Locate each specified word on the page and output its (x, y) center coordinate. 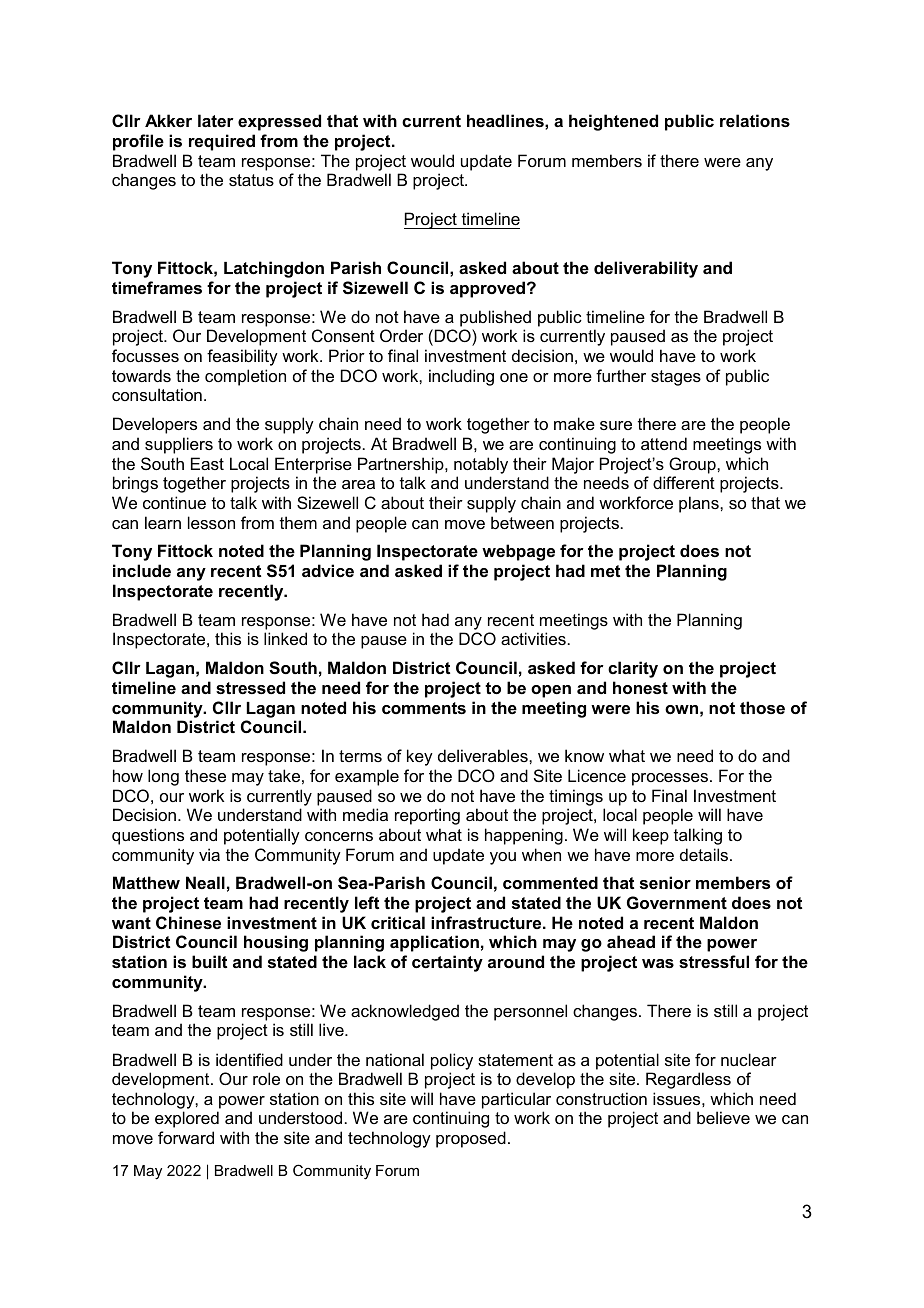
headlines (506, 120)
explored (187, 1119)
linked (285, 638)
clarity (633, 669)
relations (755, 120)
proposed (471, 1139)
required (222, 142)
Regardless (688, 1080)
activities (533, 638)
